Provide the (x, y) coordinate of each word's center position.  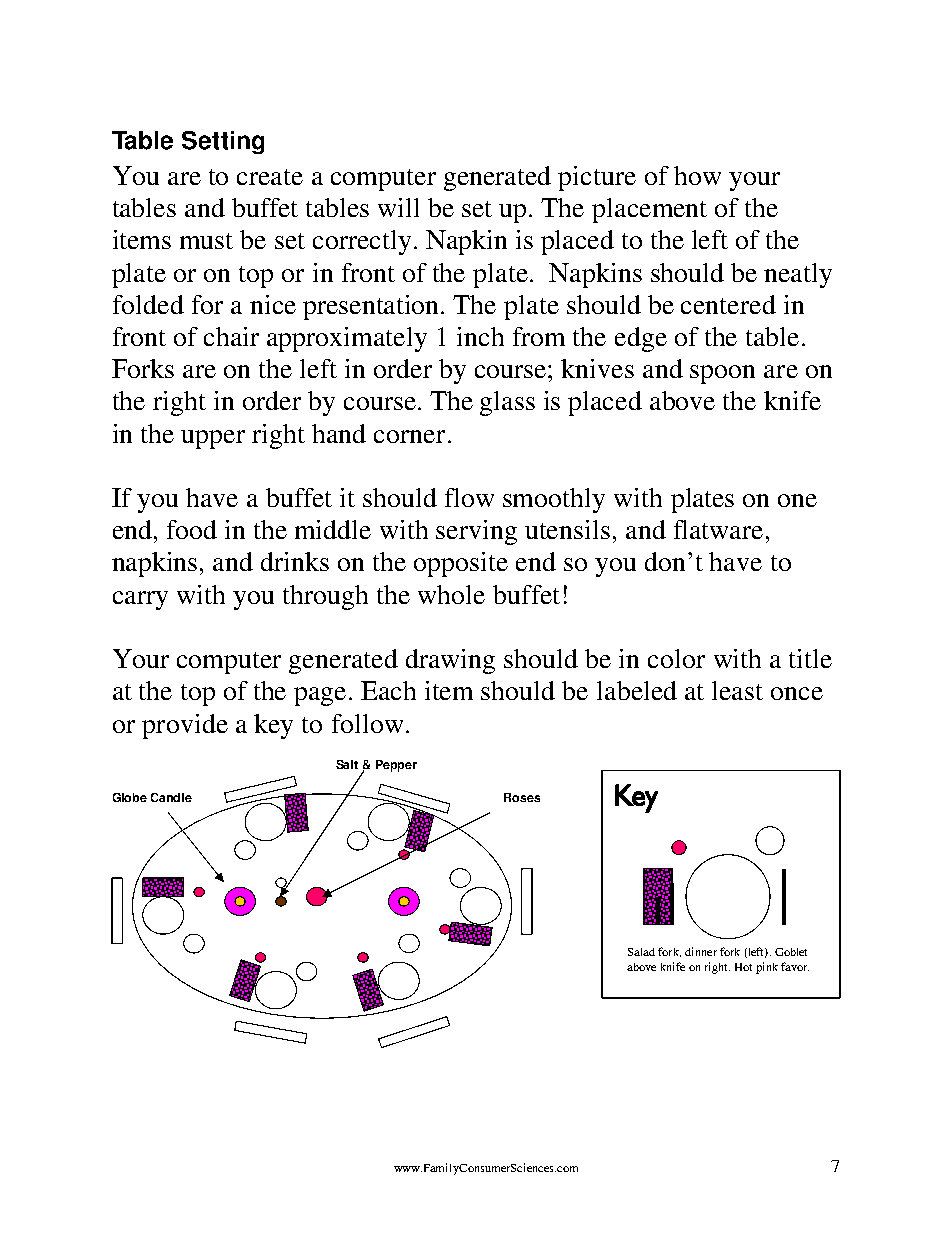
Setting (223, 142)
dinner (701, 951)
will (398, 207)
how (697, 175)
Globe (130, 797)
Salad (641, 952)
